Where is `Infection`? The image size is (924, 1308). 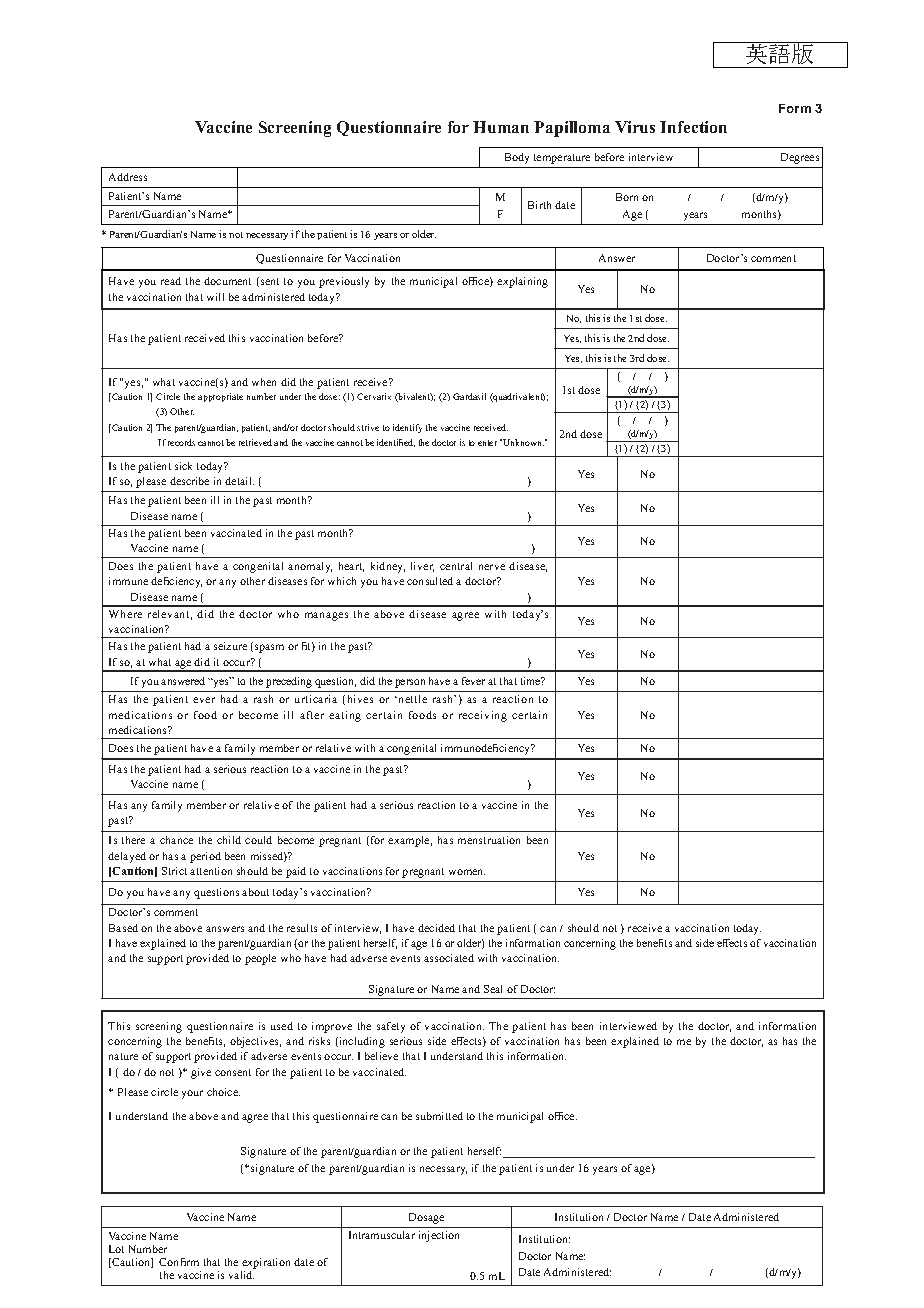
Infection is located at coordinates (693, 127).
